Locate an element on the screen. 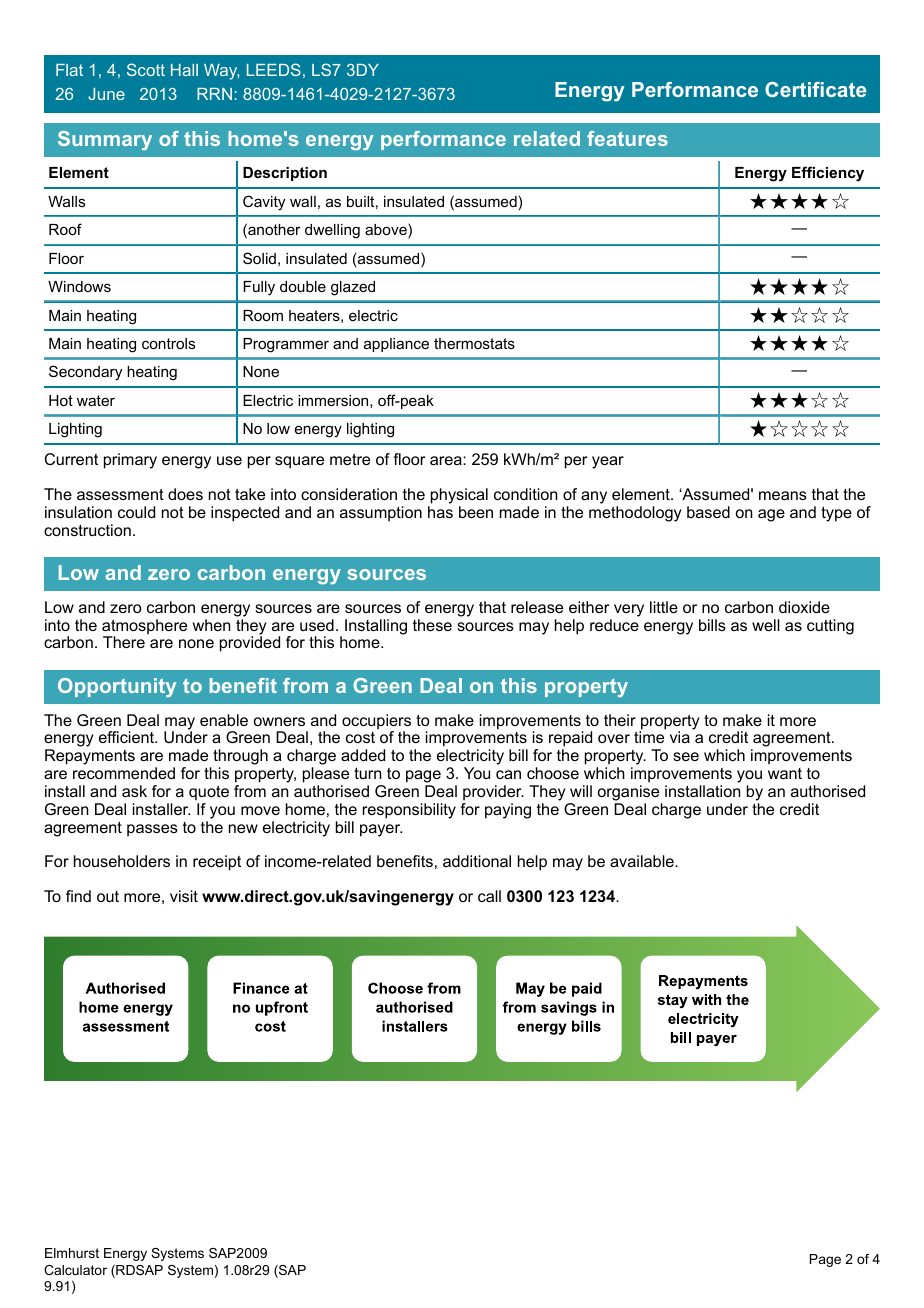 This screenshot has width=924, height=1308. Calculator is located at coordinates (75, 1270).
